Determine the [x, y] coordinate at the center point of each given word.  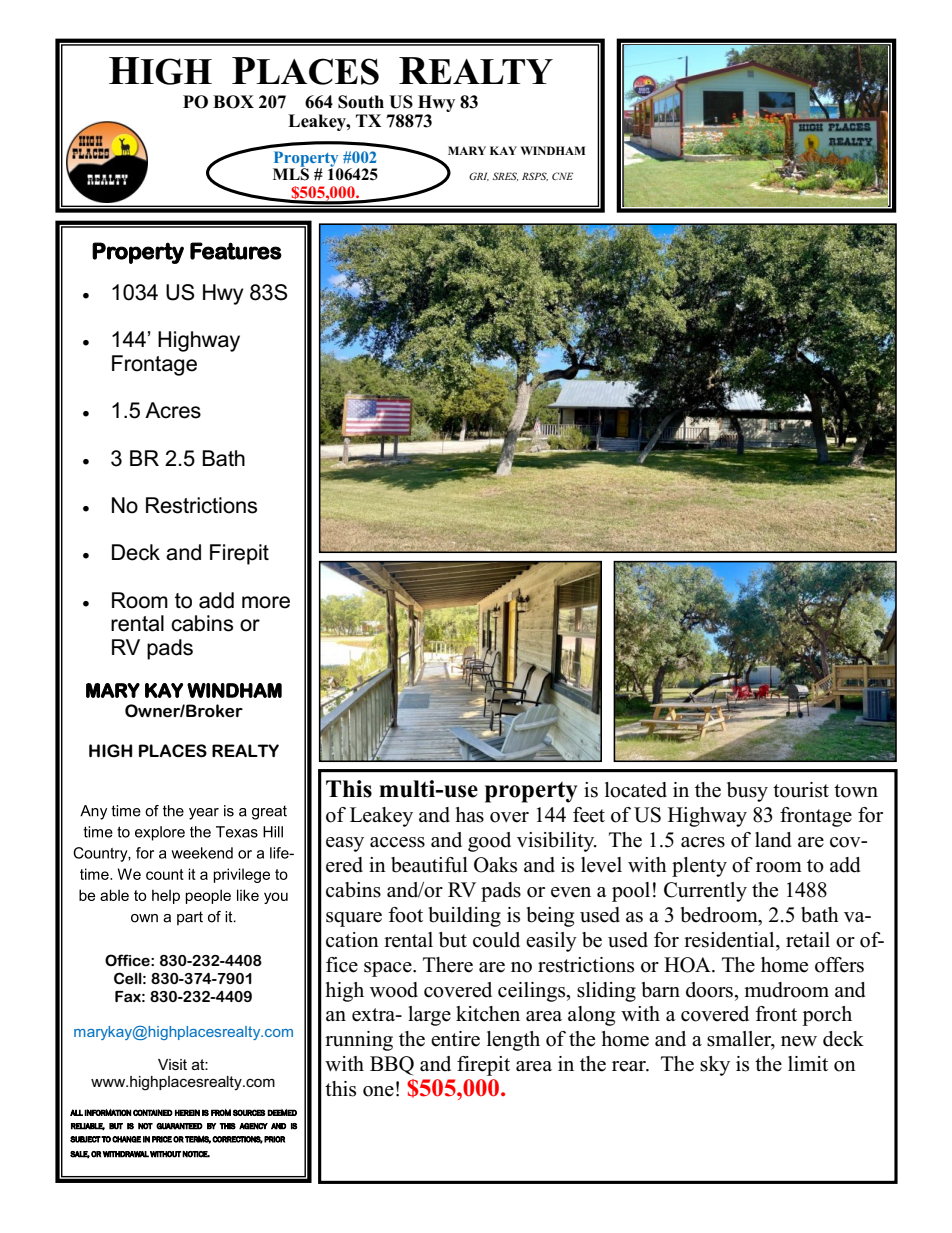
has [470, 815]
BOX [233, 102]
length [513, 1041]
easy [345, 844]
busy [747, 792]
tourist [801, 790]
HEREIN [187, 1112]
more [266, 602]
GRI [479, 176]
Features [236, 251]
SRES [505, 176]
